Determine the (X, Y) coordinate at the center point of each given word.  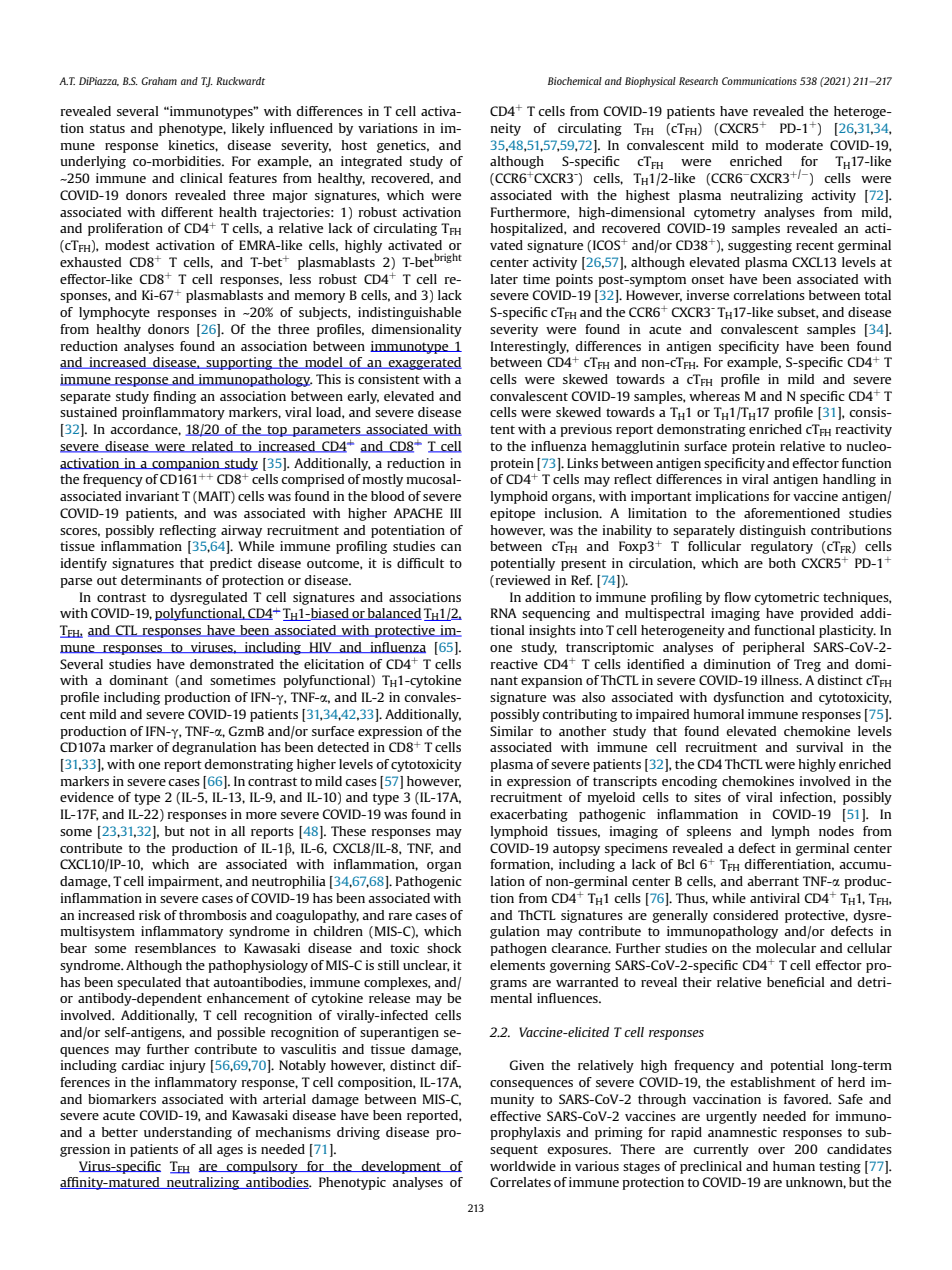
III (455, 513)
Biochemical (575, 81)
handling (849, 480)
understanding (188, 1133)
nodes (836, 831)
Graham (159, 81)
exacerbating (529, 815)
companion (186, 464)
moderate (794, 145)
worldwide (523, 1166)
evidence (87, 797)
